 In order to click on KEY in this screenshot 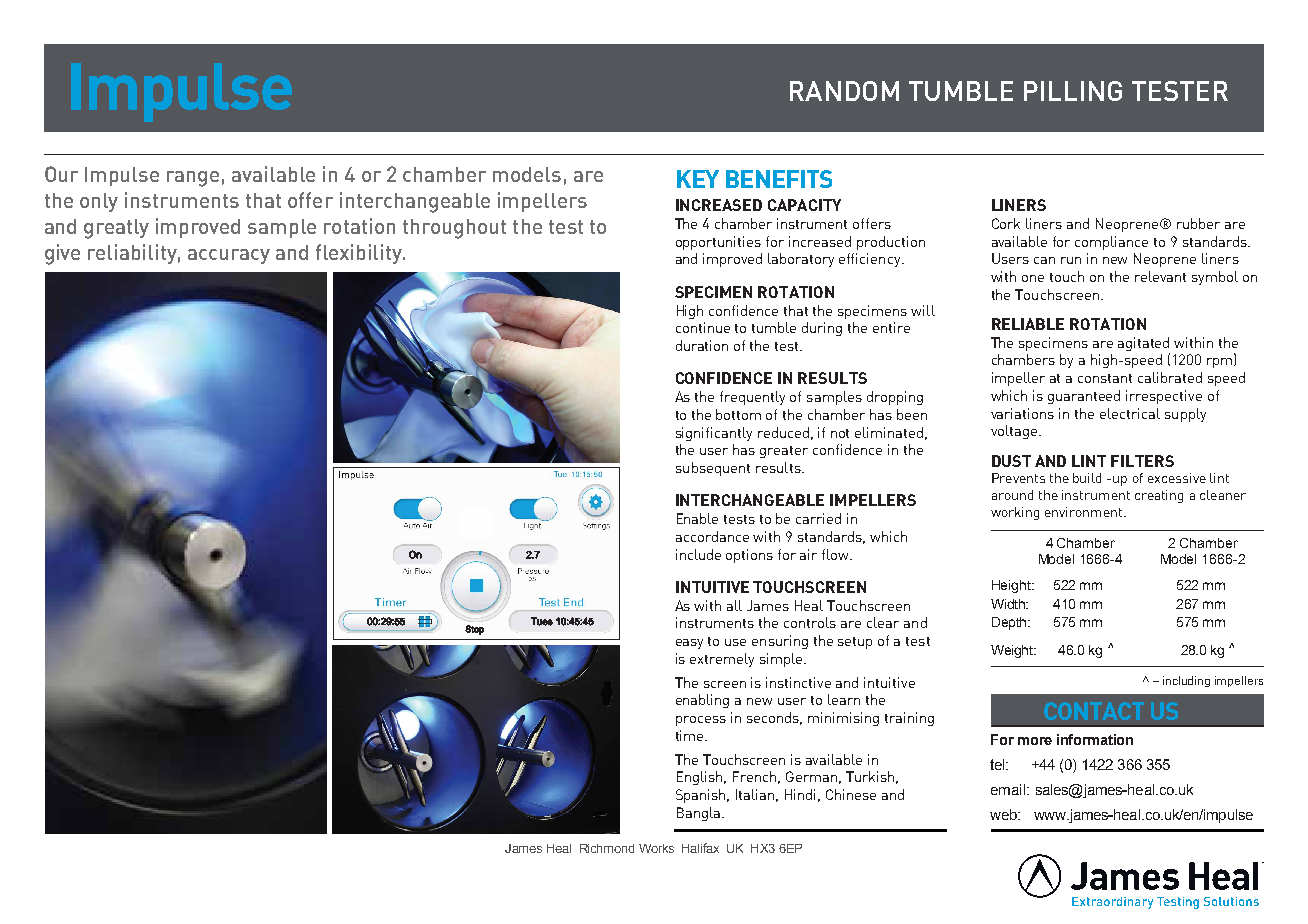, I will do `click(698, 179)`.
